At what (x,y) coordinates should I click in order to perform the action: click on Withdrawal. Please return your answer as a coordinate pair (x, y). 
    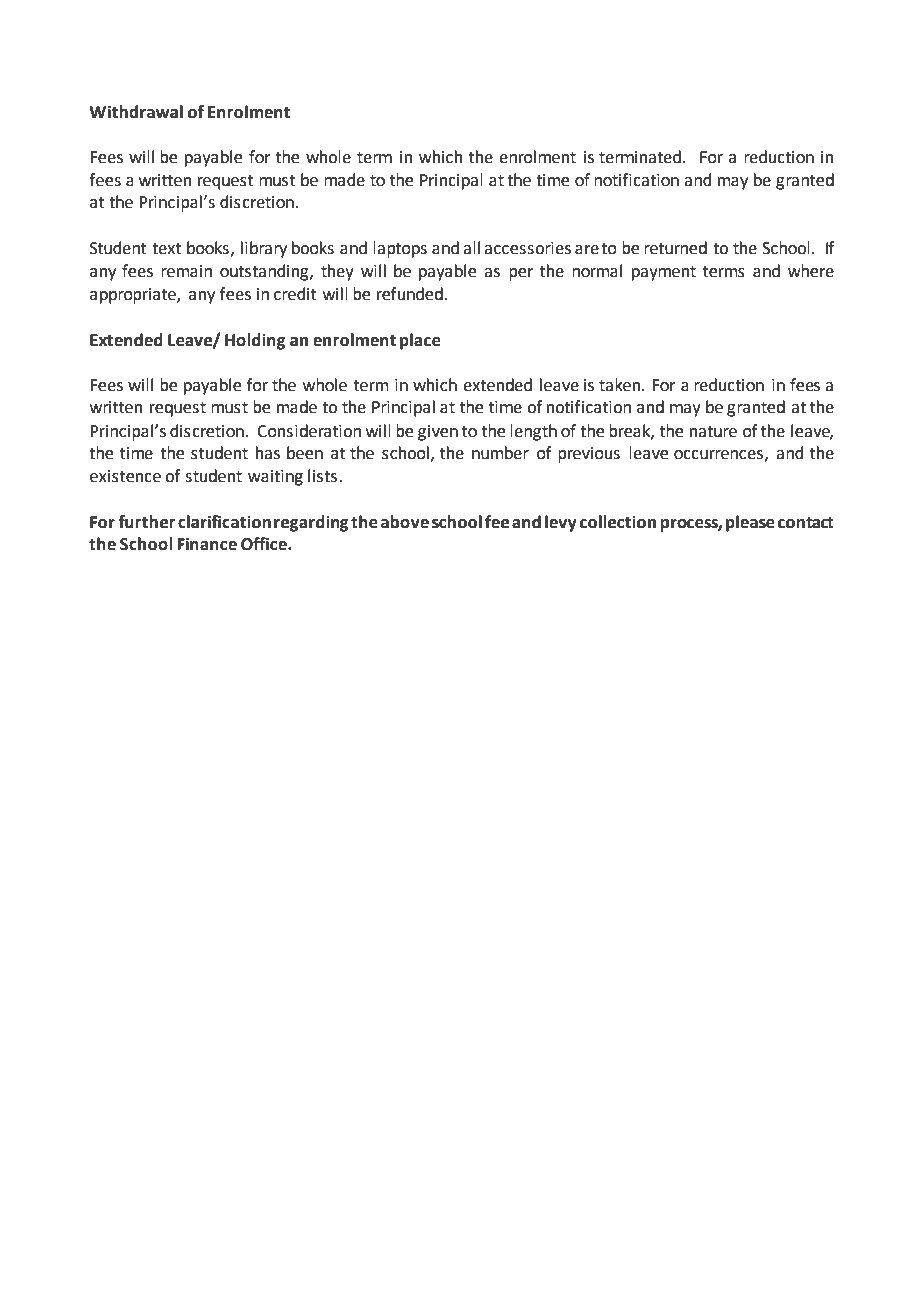
    Looking at the image, I should click on (136, 112).
